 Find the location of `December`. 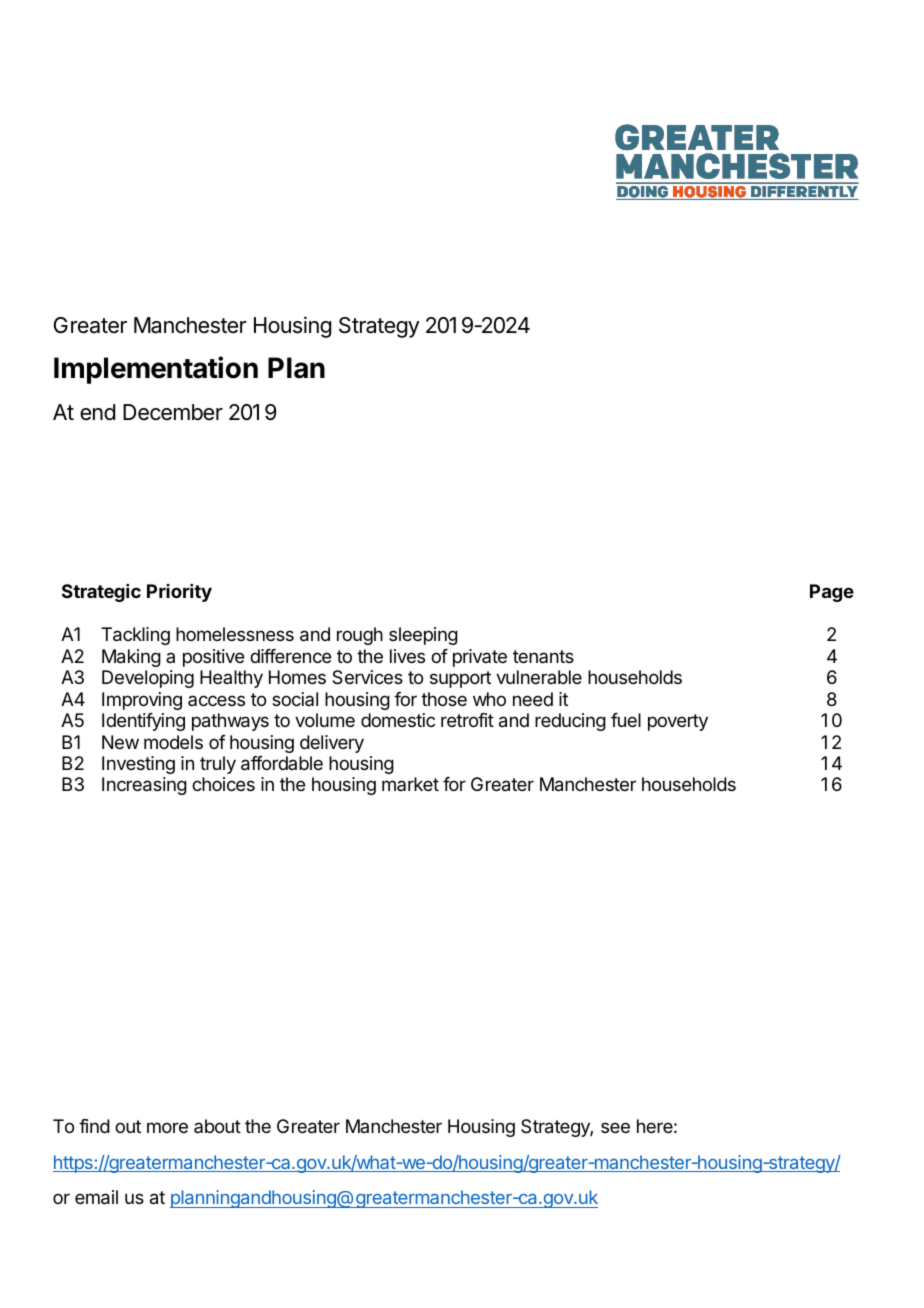

December is located at coordinates (173, 412).
